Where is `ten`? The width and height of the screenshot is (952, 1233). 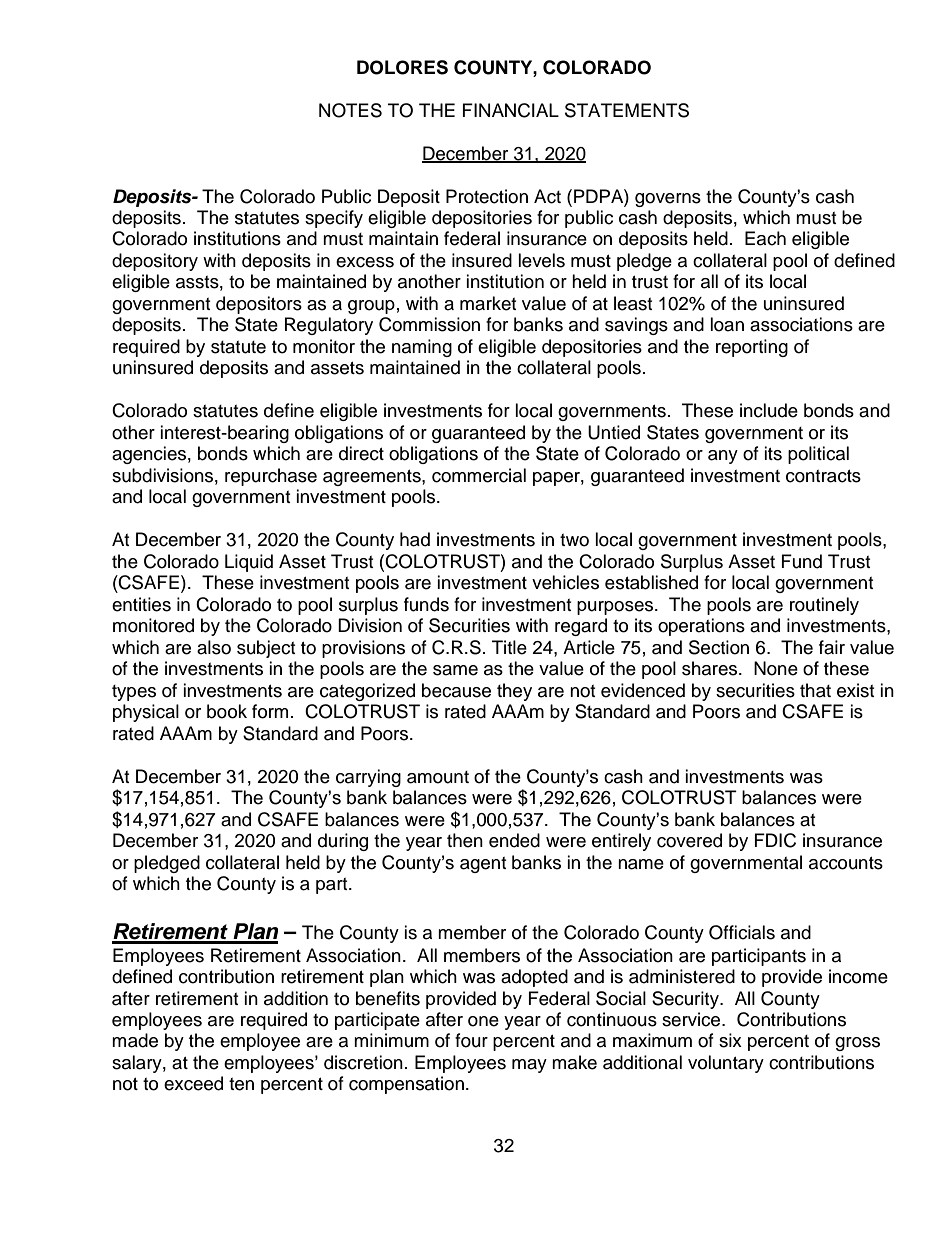
ten is located at coordinates (241, 1084).
